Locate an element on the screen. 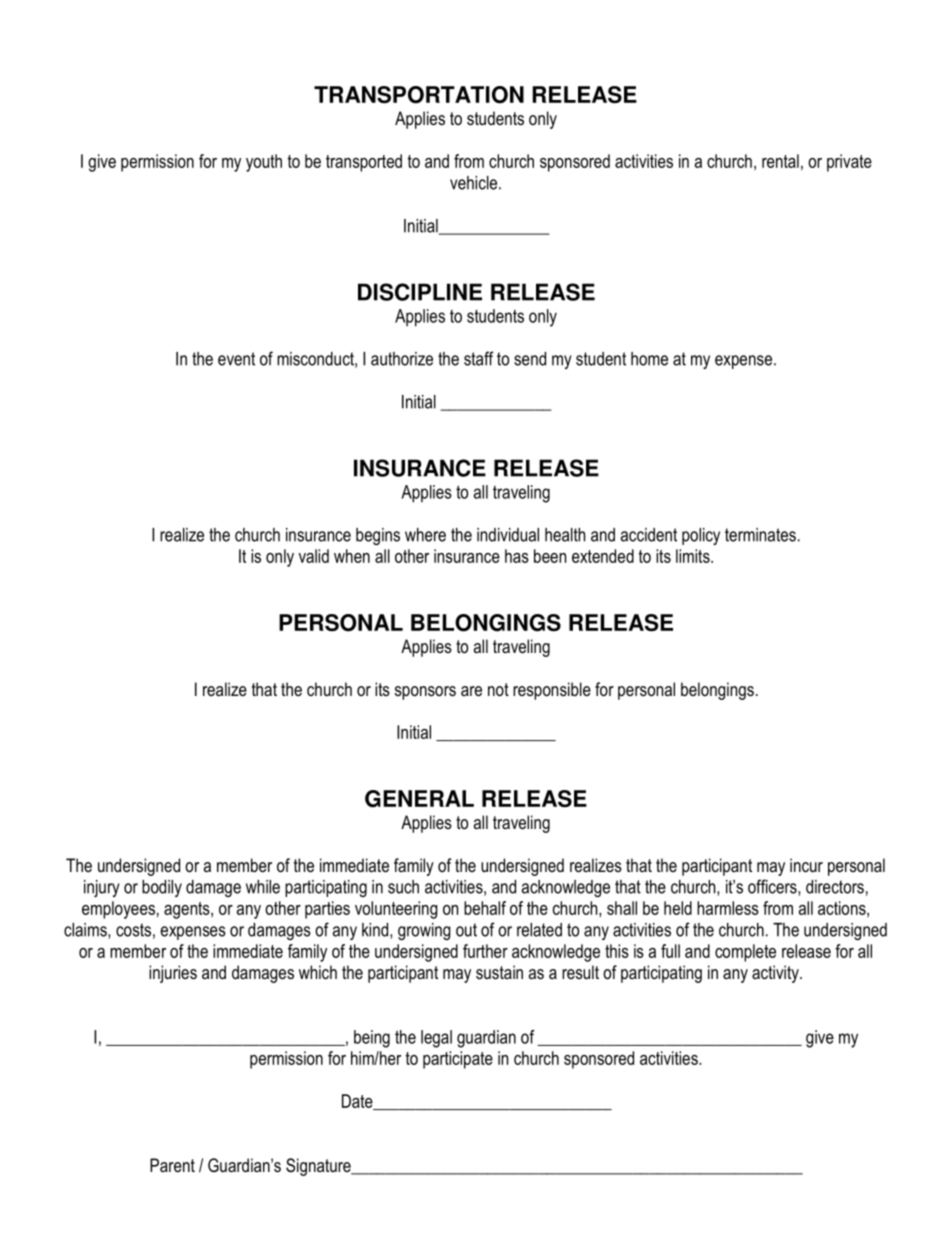 Image resolution: width=952 pixels, height=1233 pixels. youth is located at coordinates (264, 163).
